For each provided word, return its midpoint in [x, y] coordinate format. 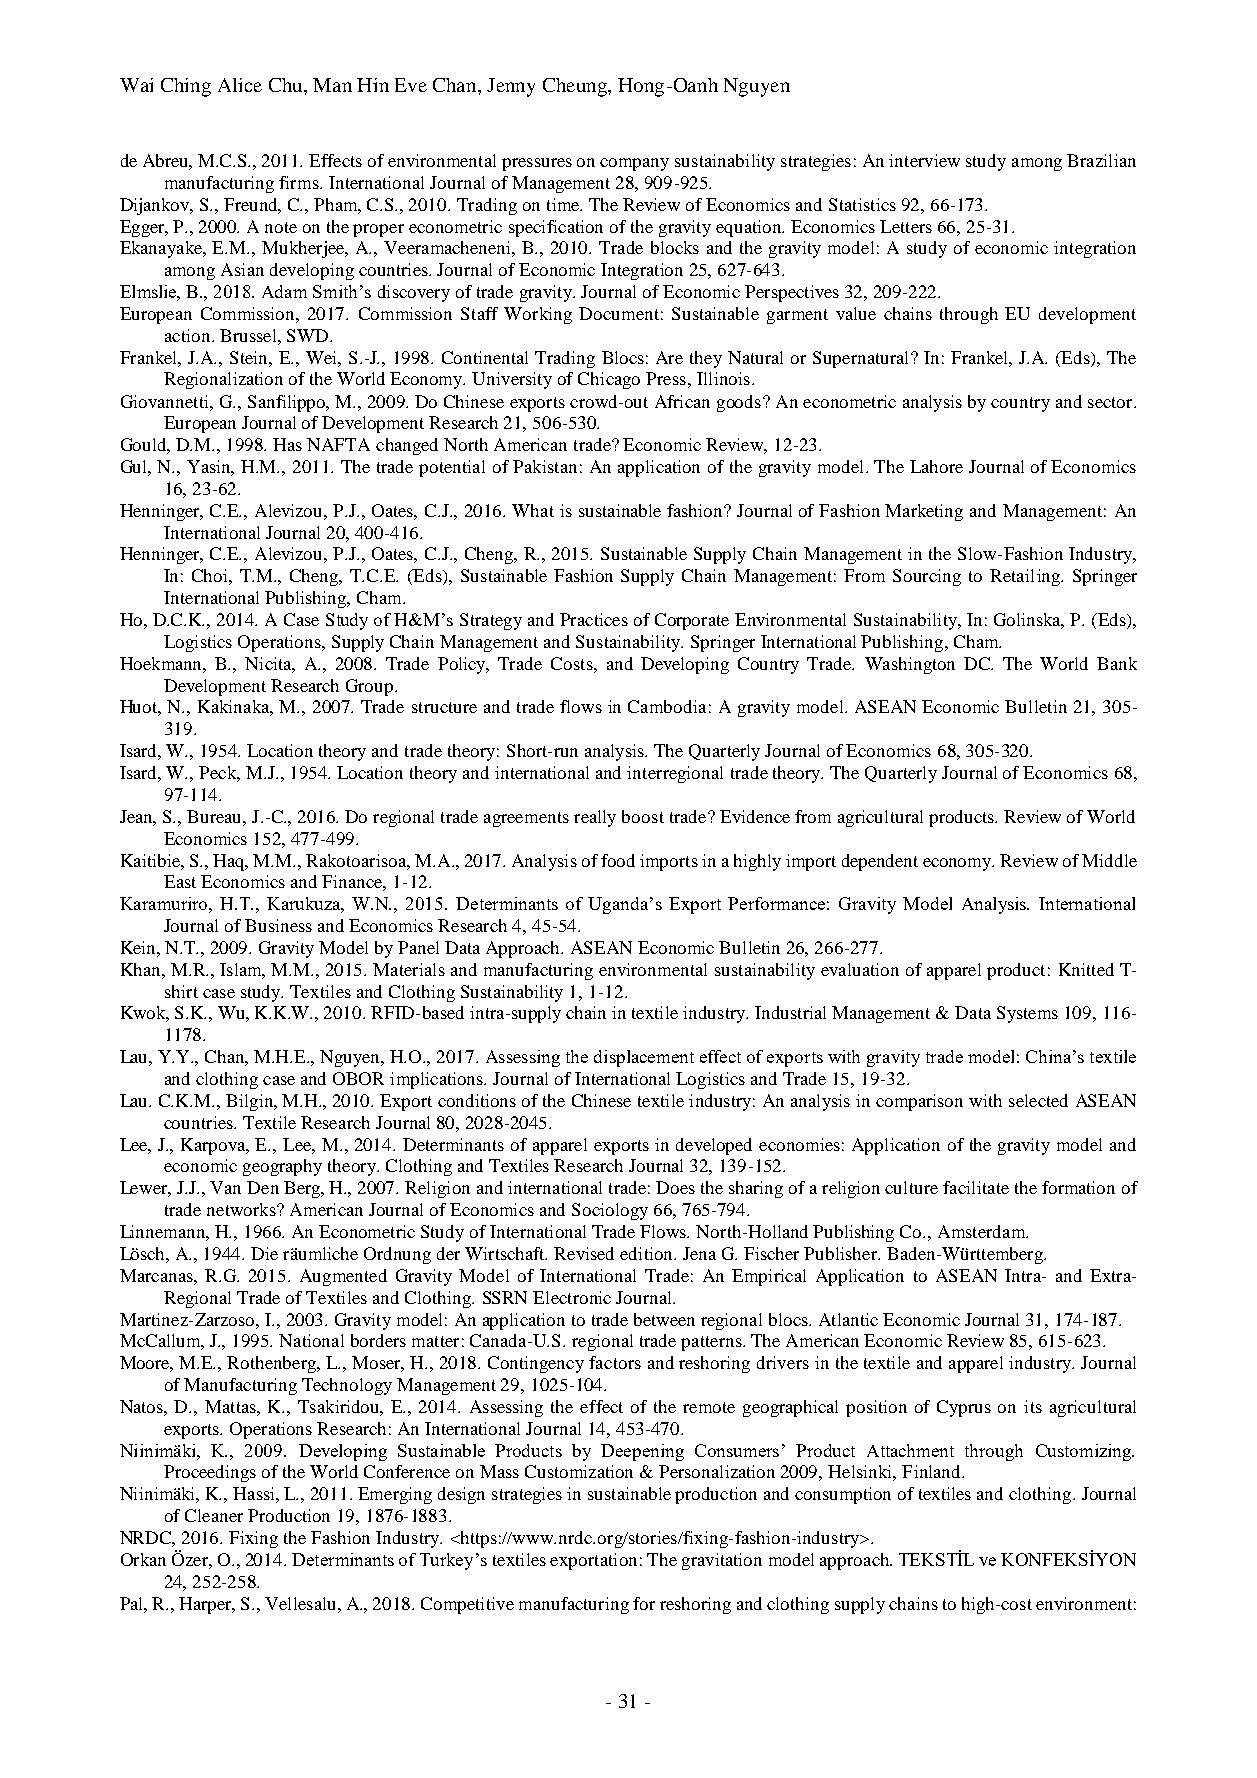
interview [924, 160]
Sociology [610, 1211]
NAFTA [338, 444]
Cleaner [214, 1515]
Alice [240, 85]
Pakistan [545, 466]
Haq [230, 862]
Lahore [936, 466]
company [634, 164]
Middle [1109, 860]
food [618, 860]
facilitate [976, 1187]
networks [242, 1209]
